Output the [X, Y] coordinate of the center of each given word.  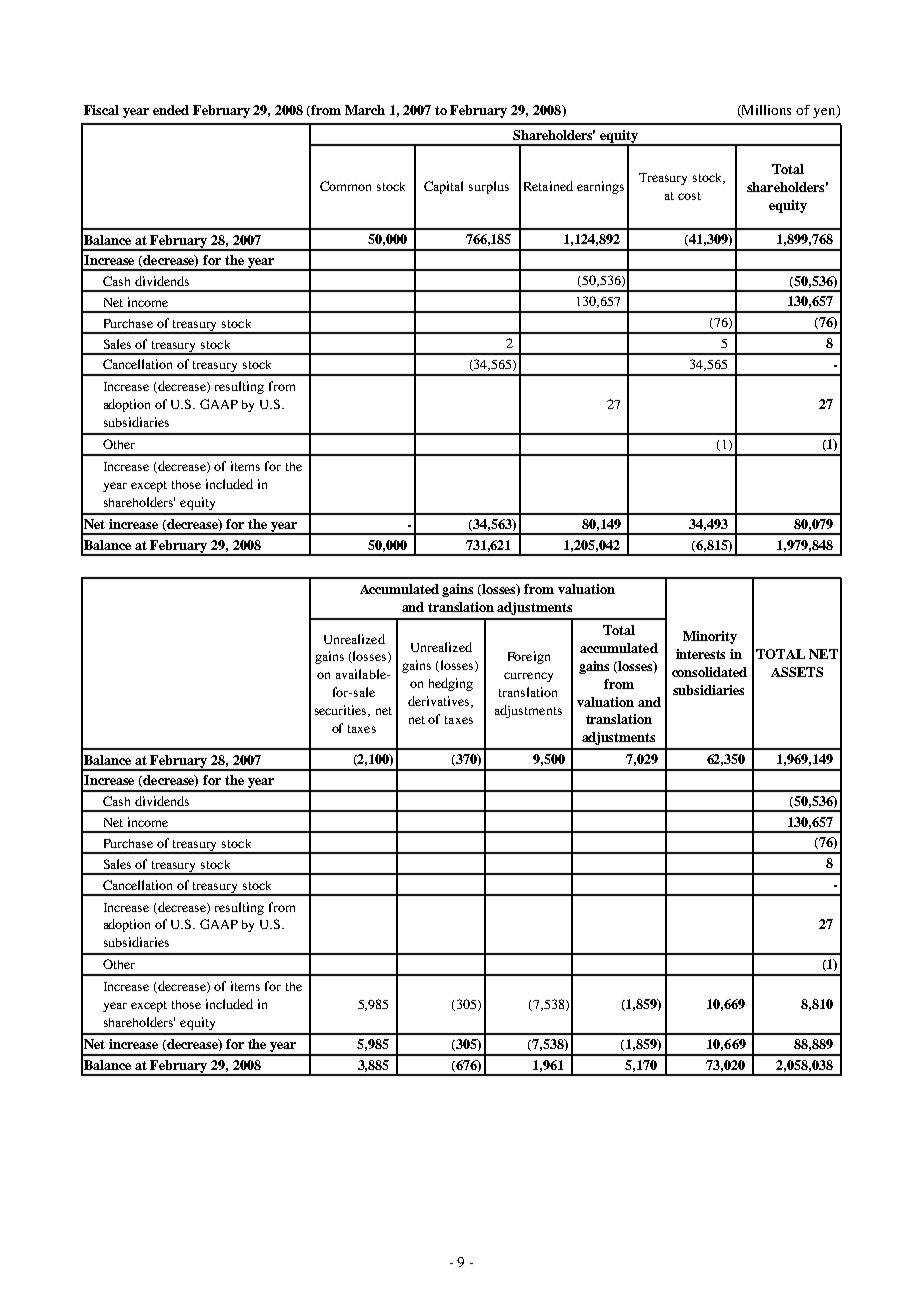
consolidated [709, 672]
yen [825, 111]
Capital [443, 187]
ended [171, 110]
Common [345, 186]
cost [689, 196]
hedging [451, 684]
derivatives [440, 702]
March [365, 110]
